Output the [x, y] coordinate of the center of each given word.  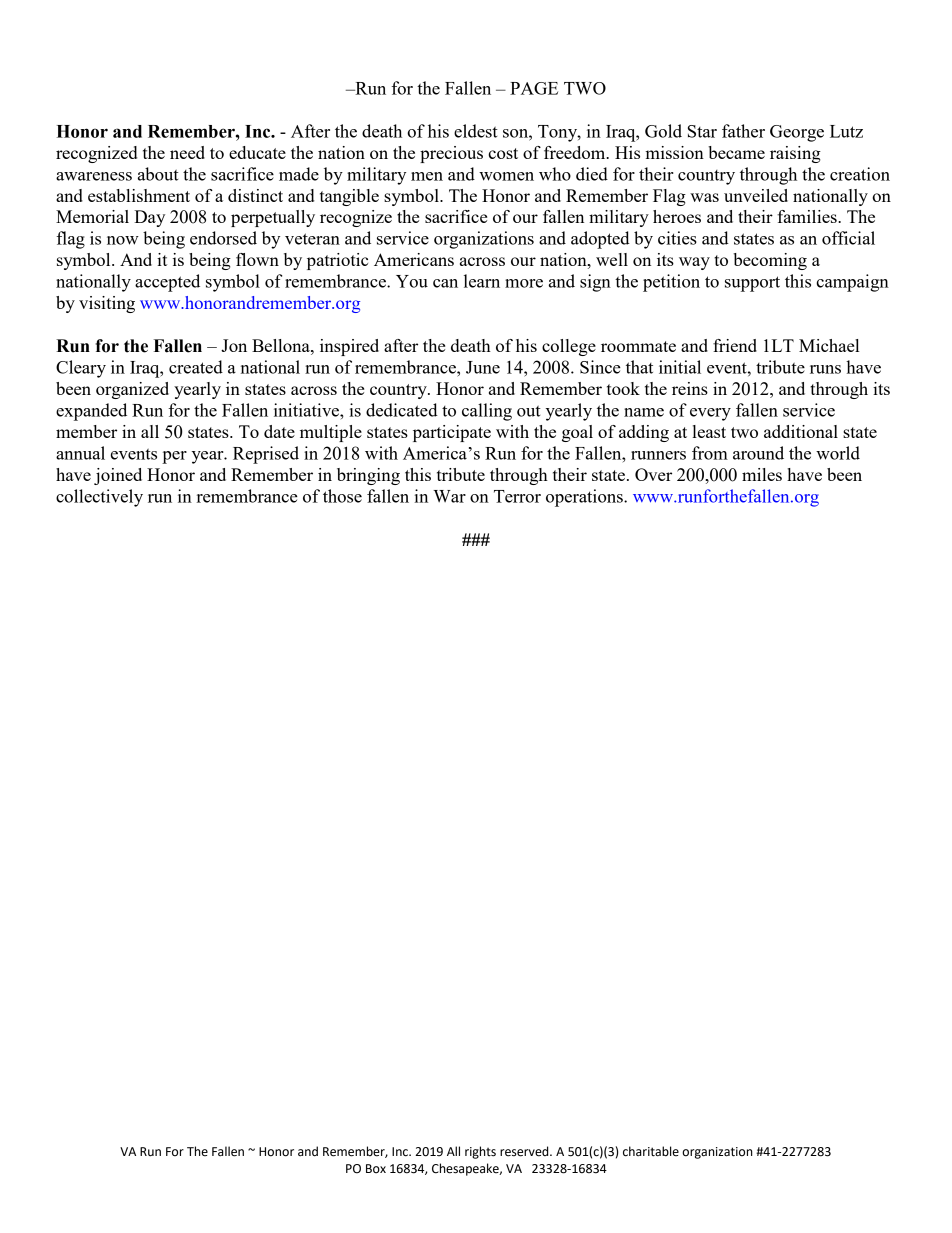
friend [735, 345]
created [196, 367]
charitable [651, 1151]
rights [480, 1152]
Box [376, 1169]
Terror [517, 496]
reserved [525, 1151]
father [743, 131]
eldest [476, 131]
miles [762, 474]
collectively [99, 498]
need [187, 152]
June [483, 367]
